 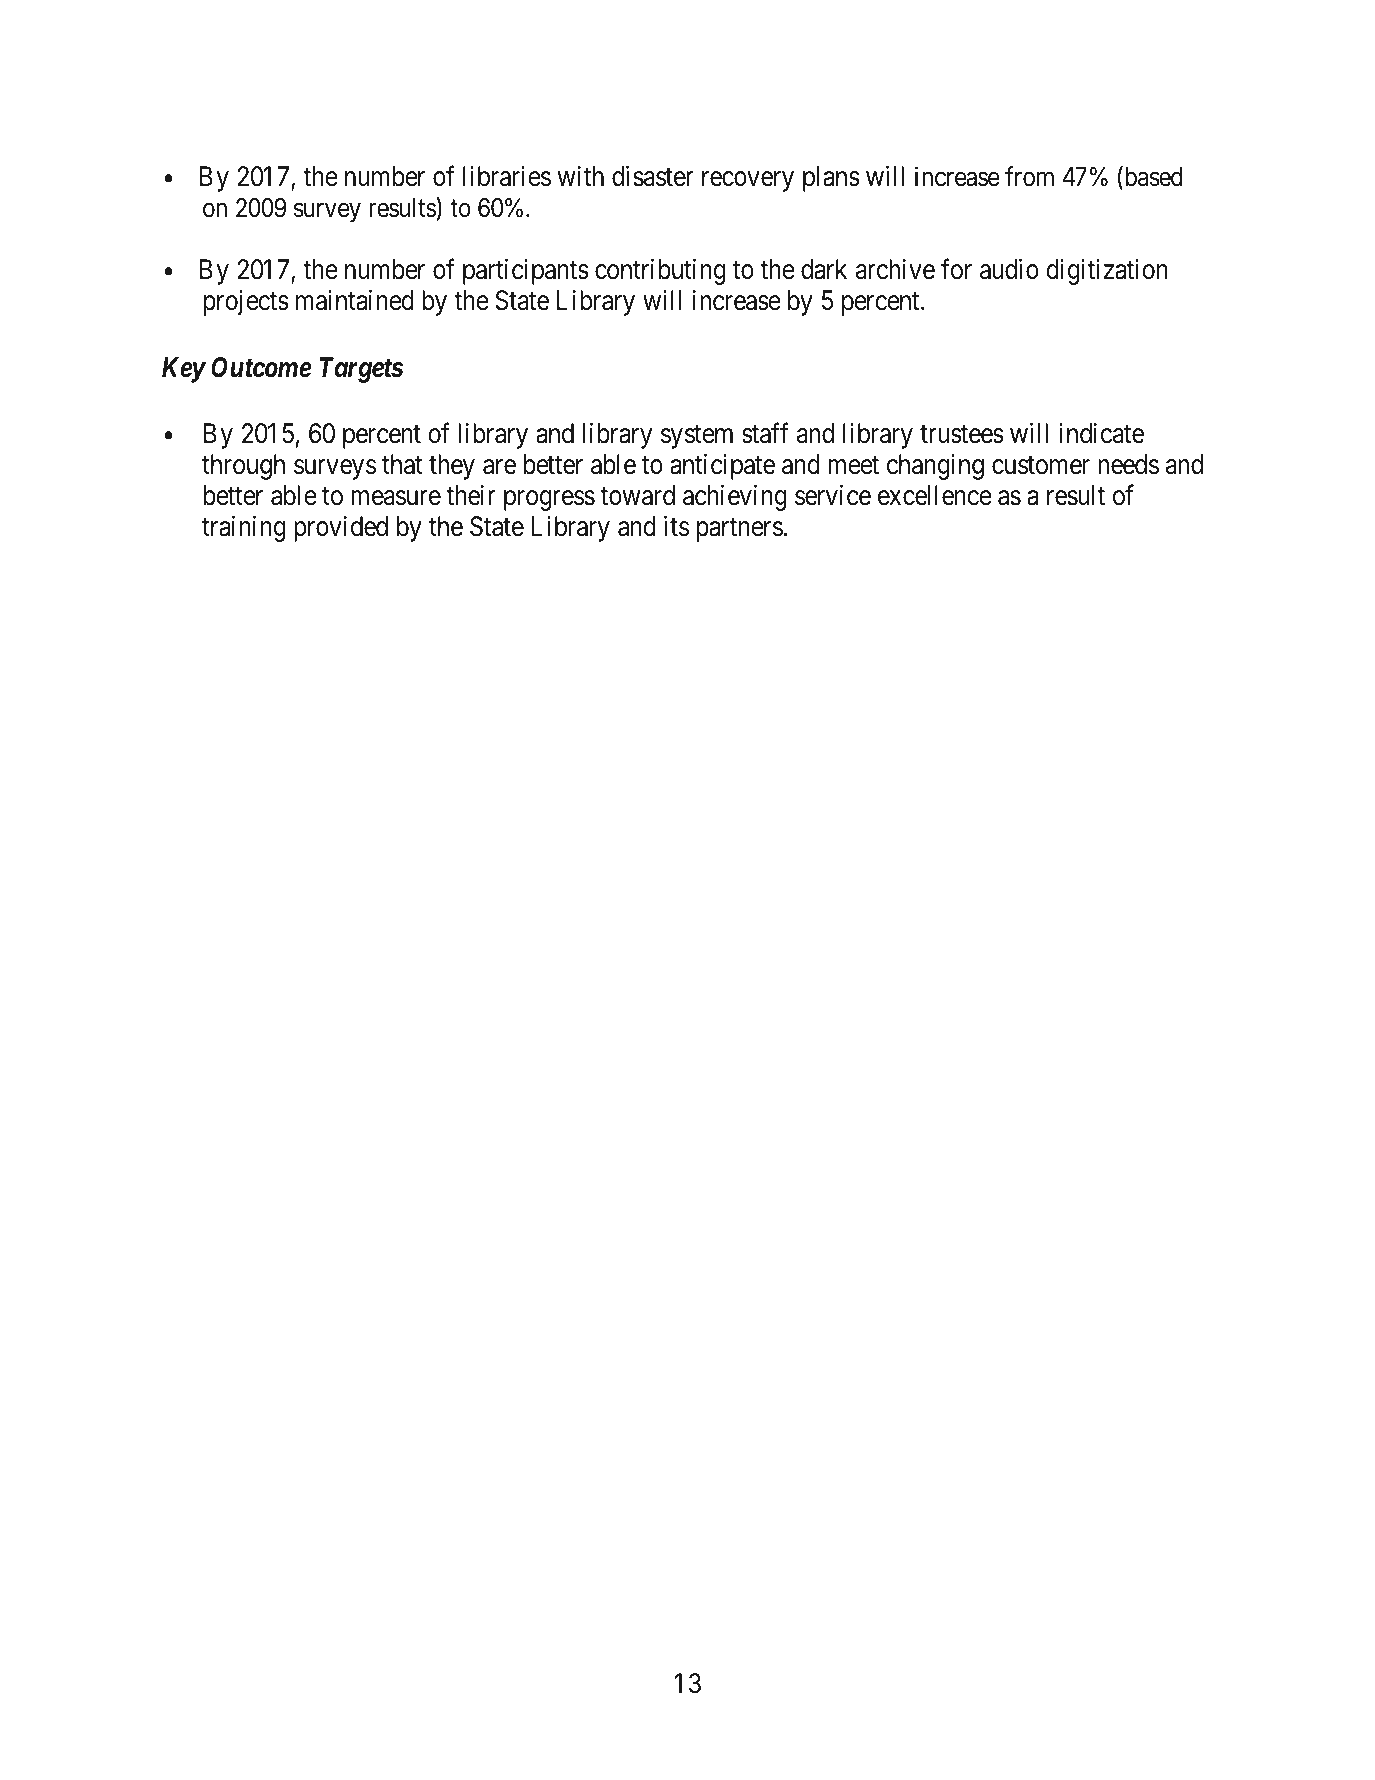 What do you see at coordinates (1029, 176) in the image?
I see `from` at bounding box center [1029, 176].
